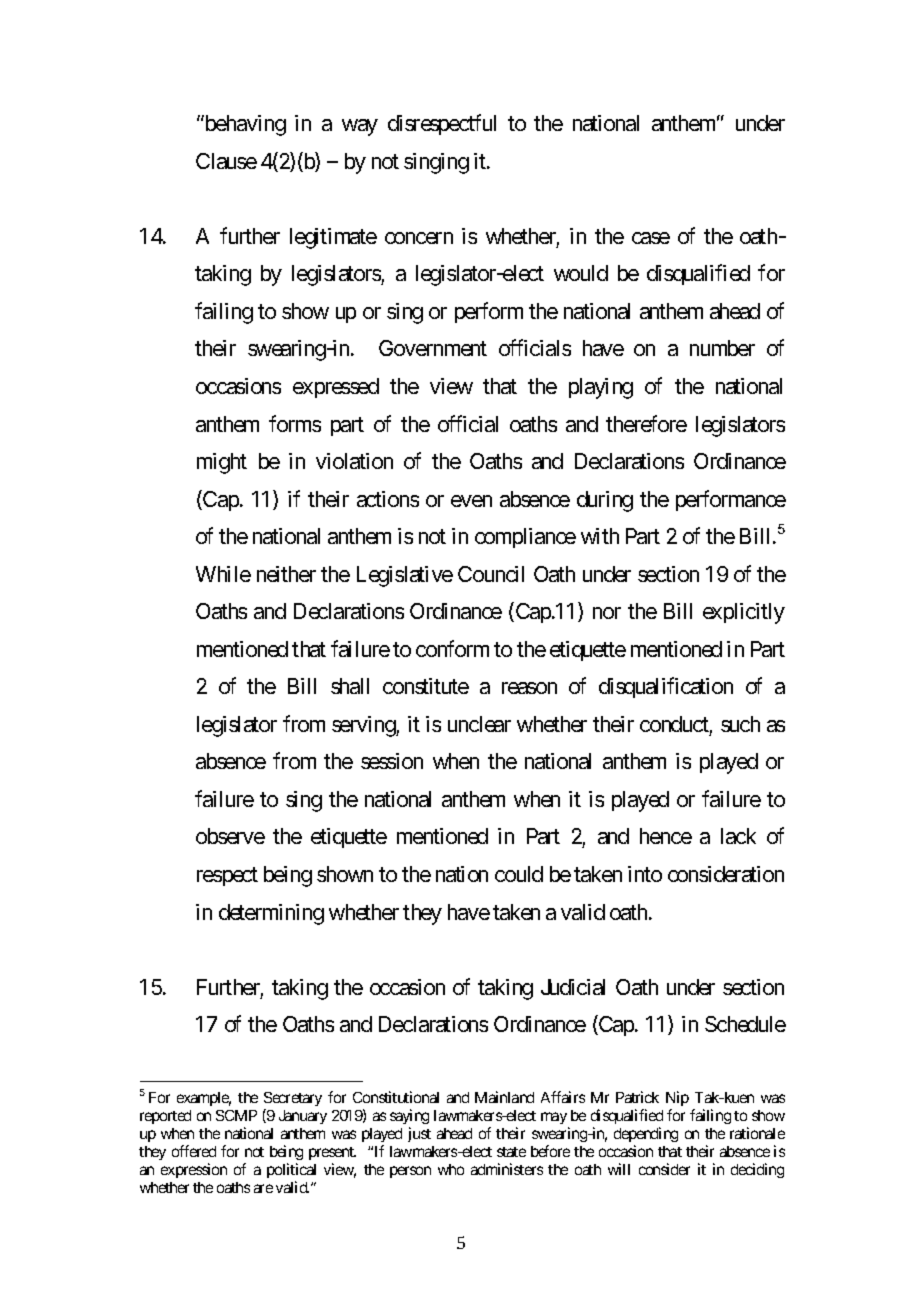 This screenshot has height=1309, width=924. I want to click on might, so click(222, 463).
